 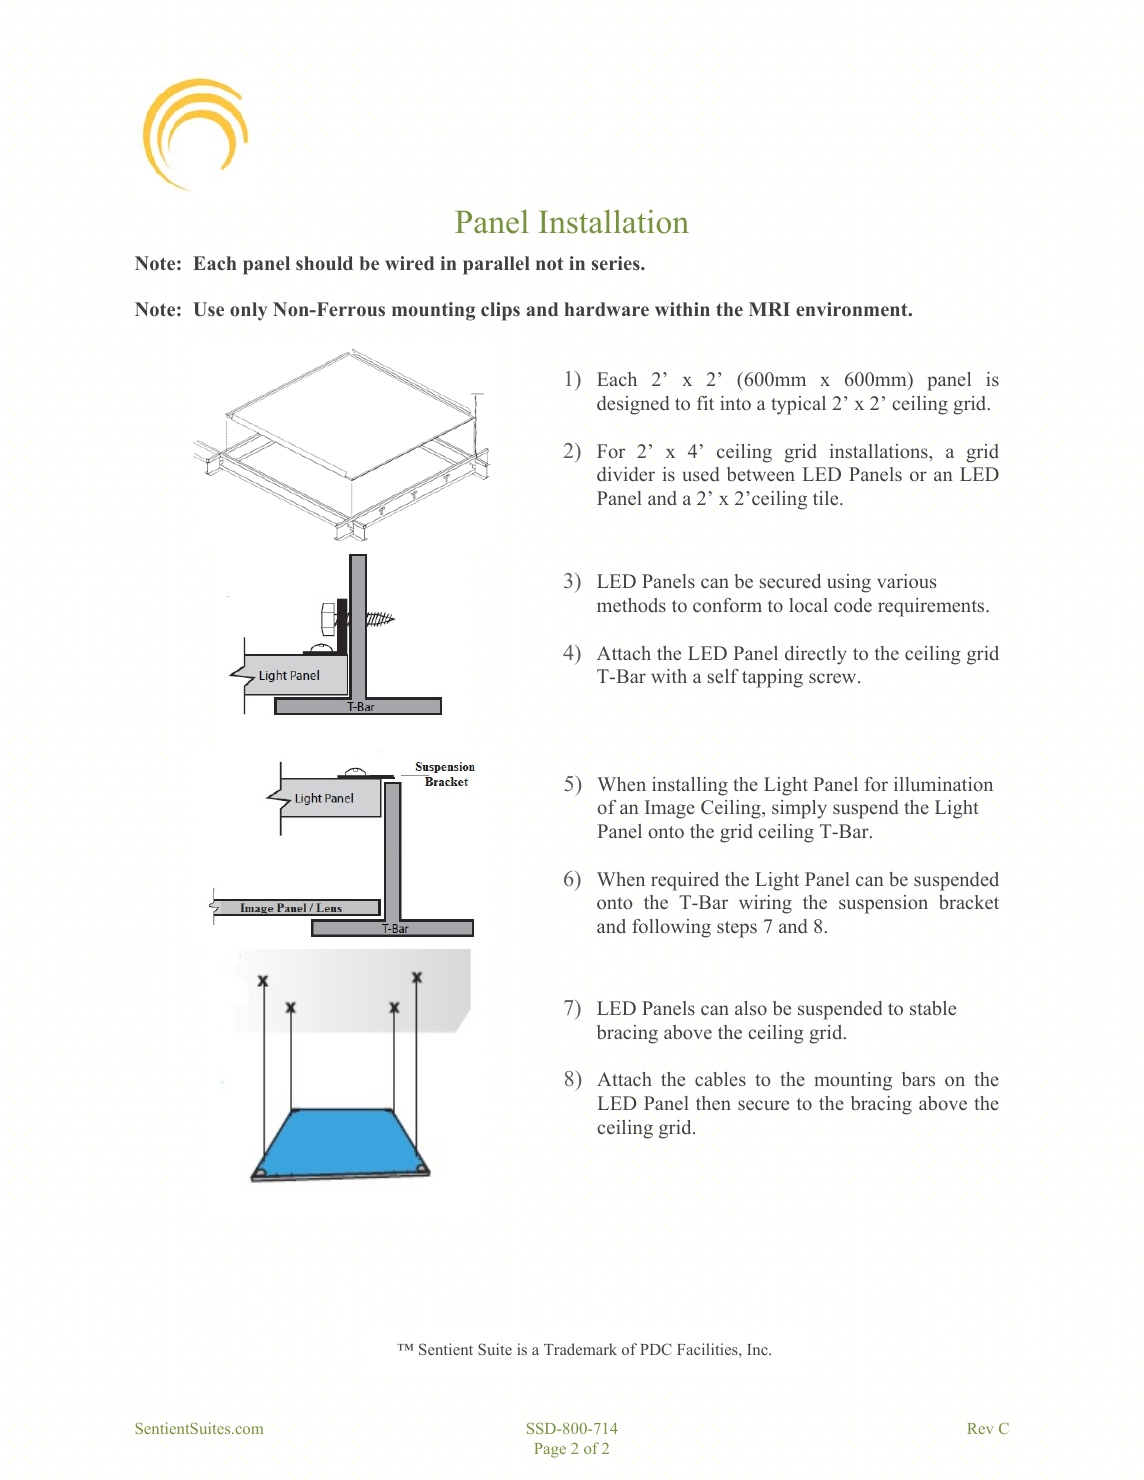 What do you see at coordinates (550, 1450) in the page?
I see `Page` at bounding box center [550, 1450].
